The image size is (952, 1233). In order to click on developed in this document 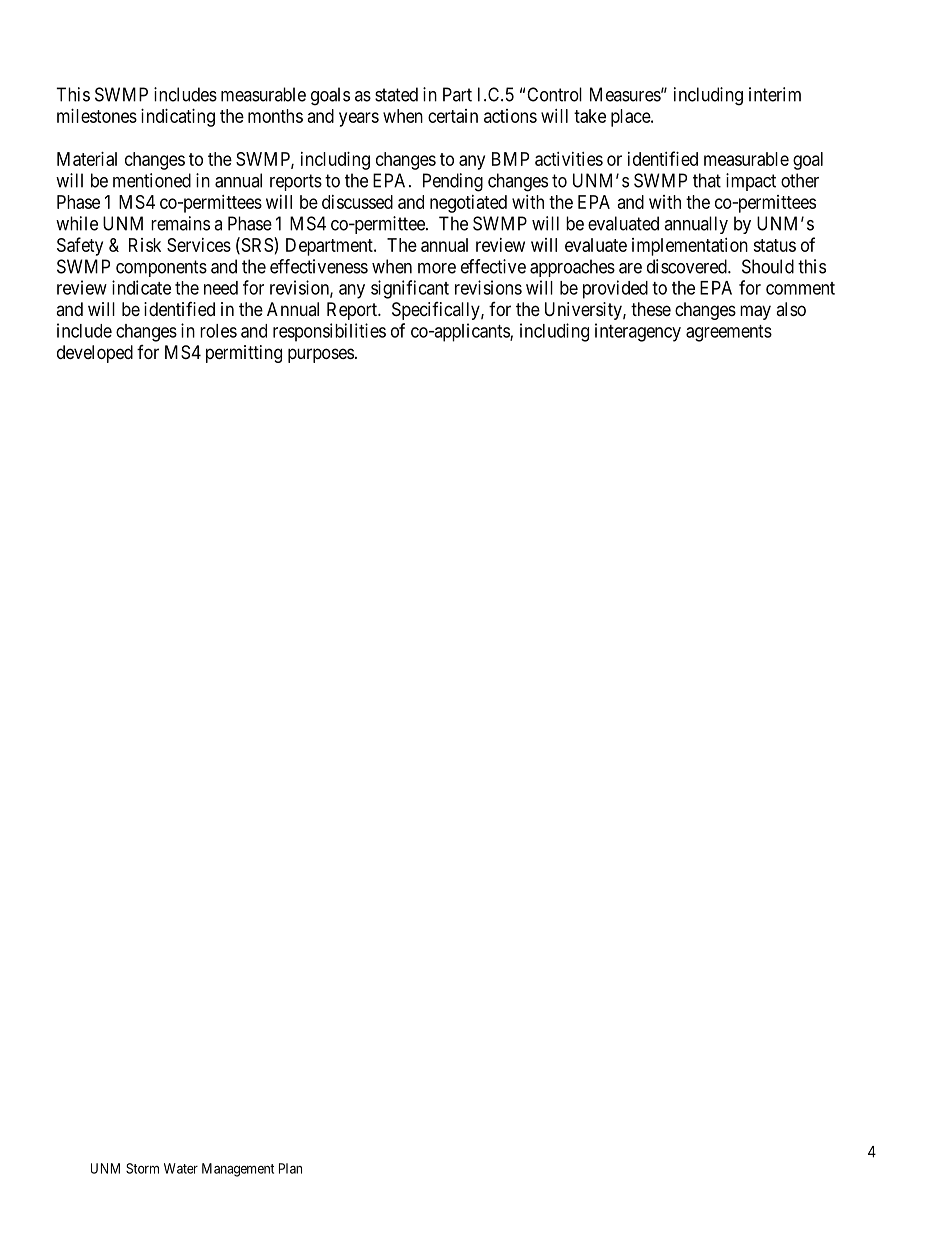, I will do `click(95, 354)`.
